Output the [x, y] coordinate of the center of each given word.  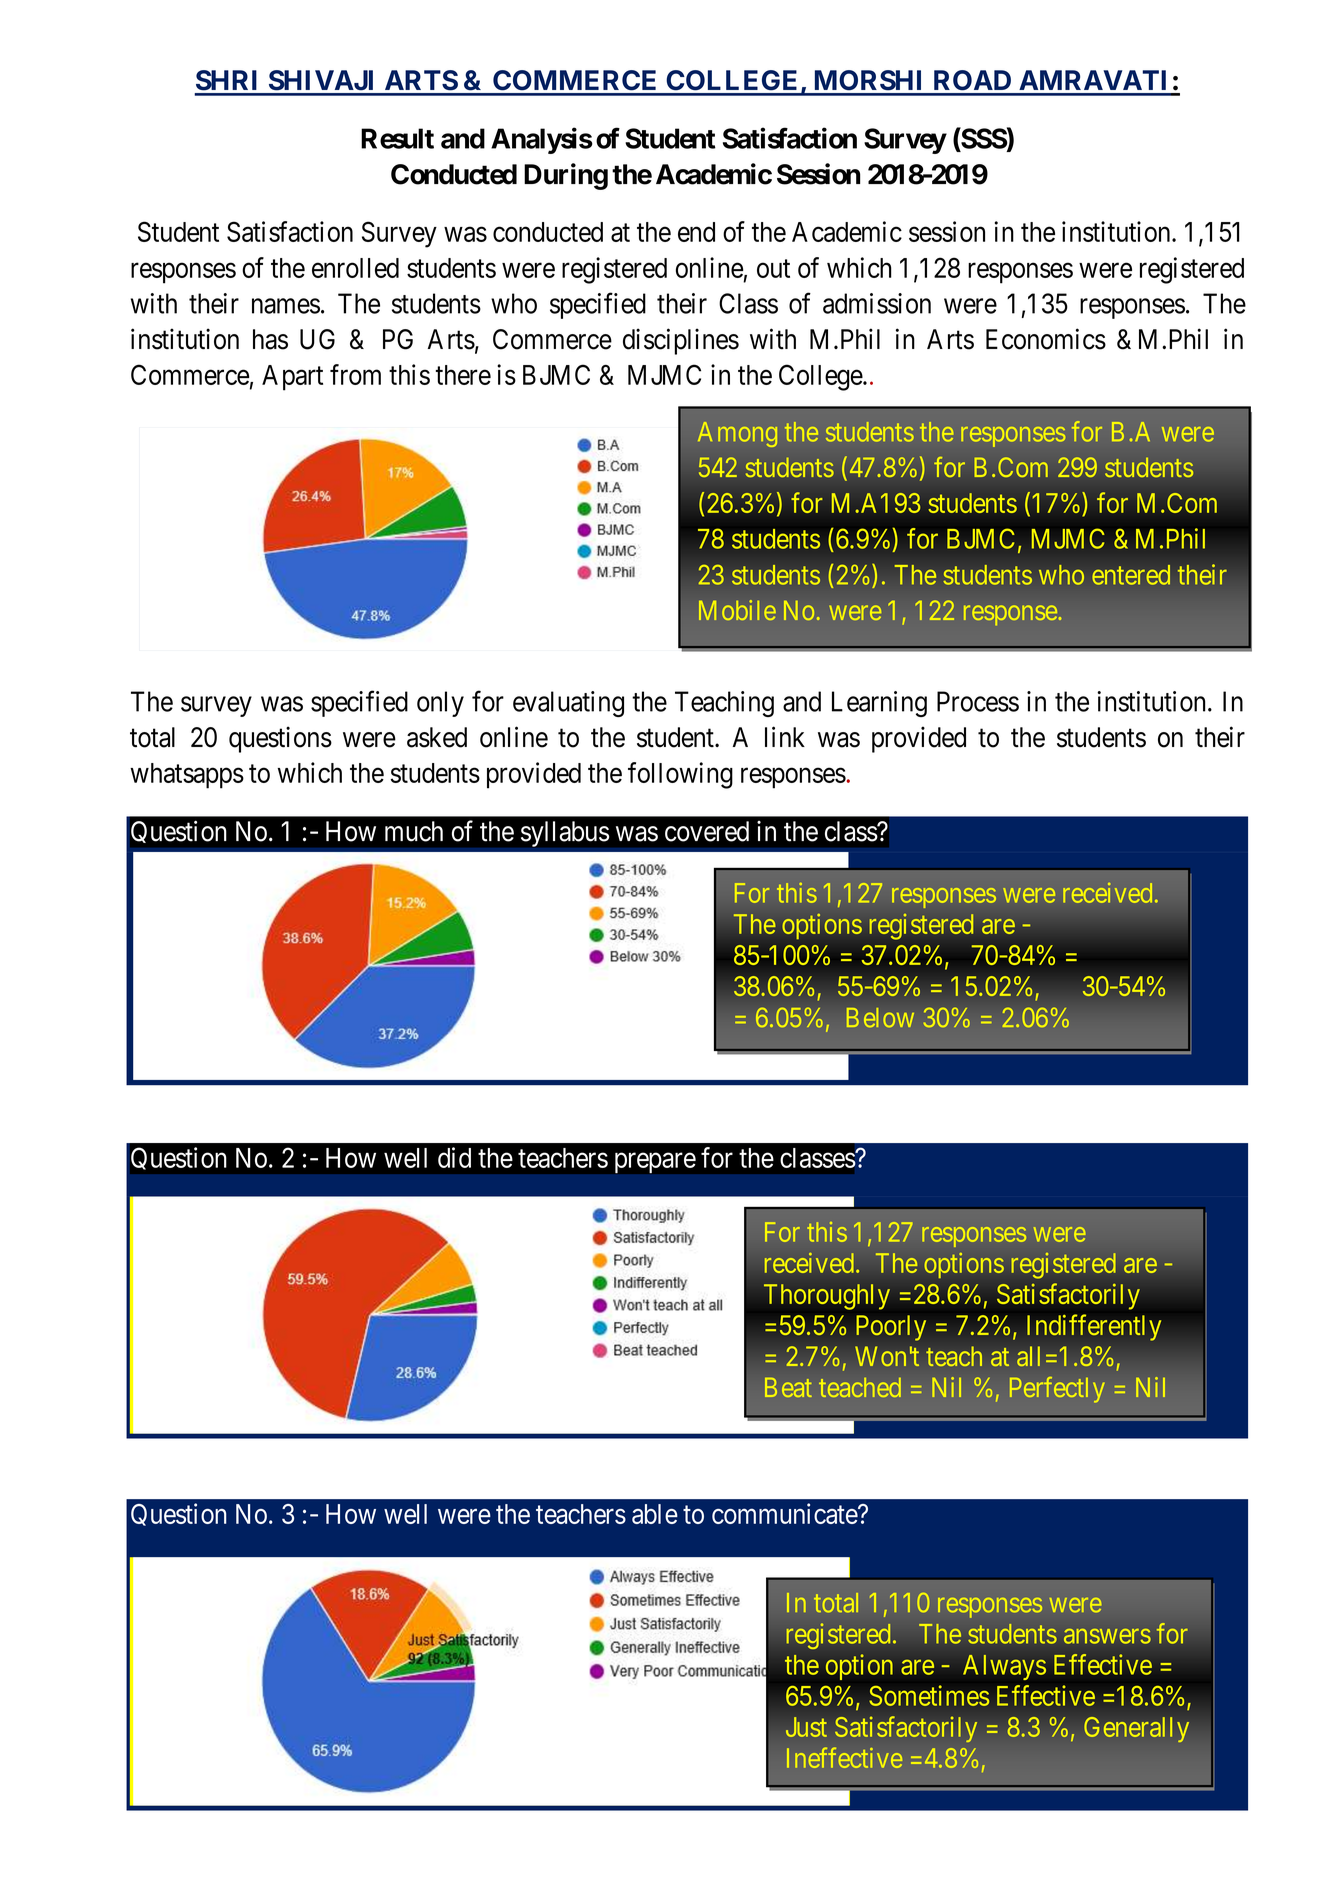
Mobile [737, 610]
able [655, 1514]
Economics [1046, 339]
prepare [655, 1163]
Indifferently [1094, 1327]
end [696, 232]
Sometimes [929, 1695]
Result [397, 138]
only [440, 704]
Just [806, 1727]
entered [1131, 575]
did [454, 1157]
